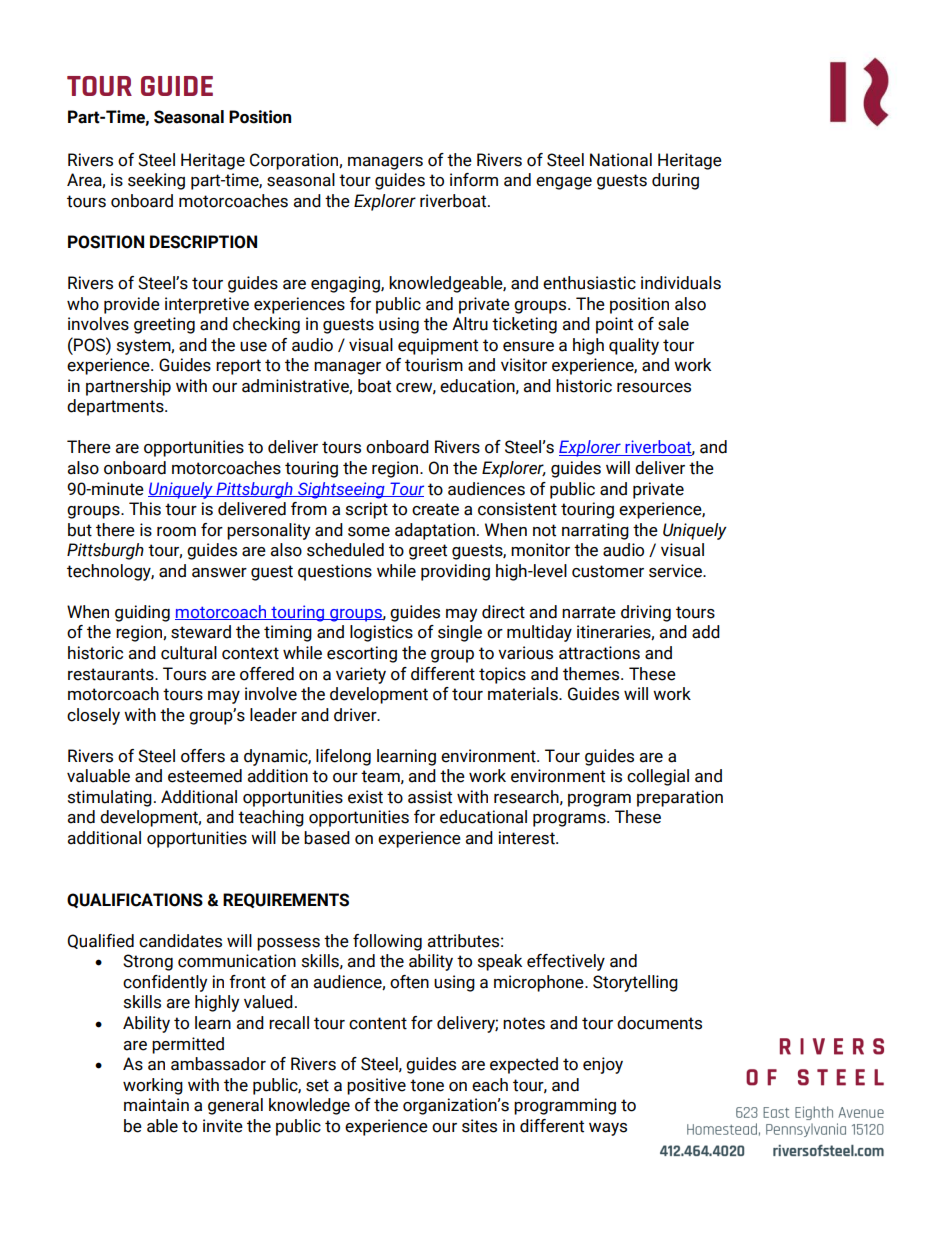 The image size is (952, 1233). What do you see at coordinates (595, 531) in the screenshot?
I see `narrating` at bounding box center [595, 531].
